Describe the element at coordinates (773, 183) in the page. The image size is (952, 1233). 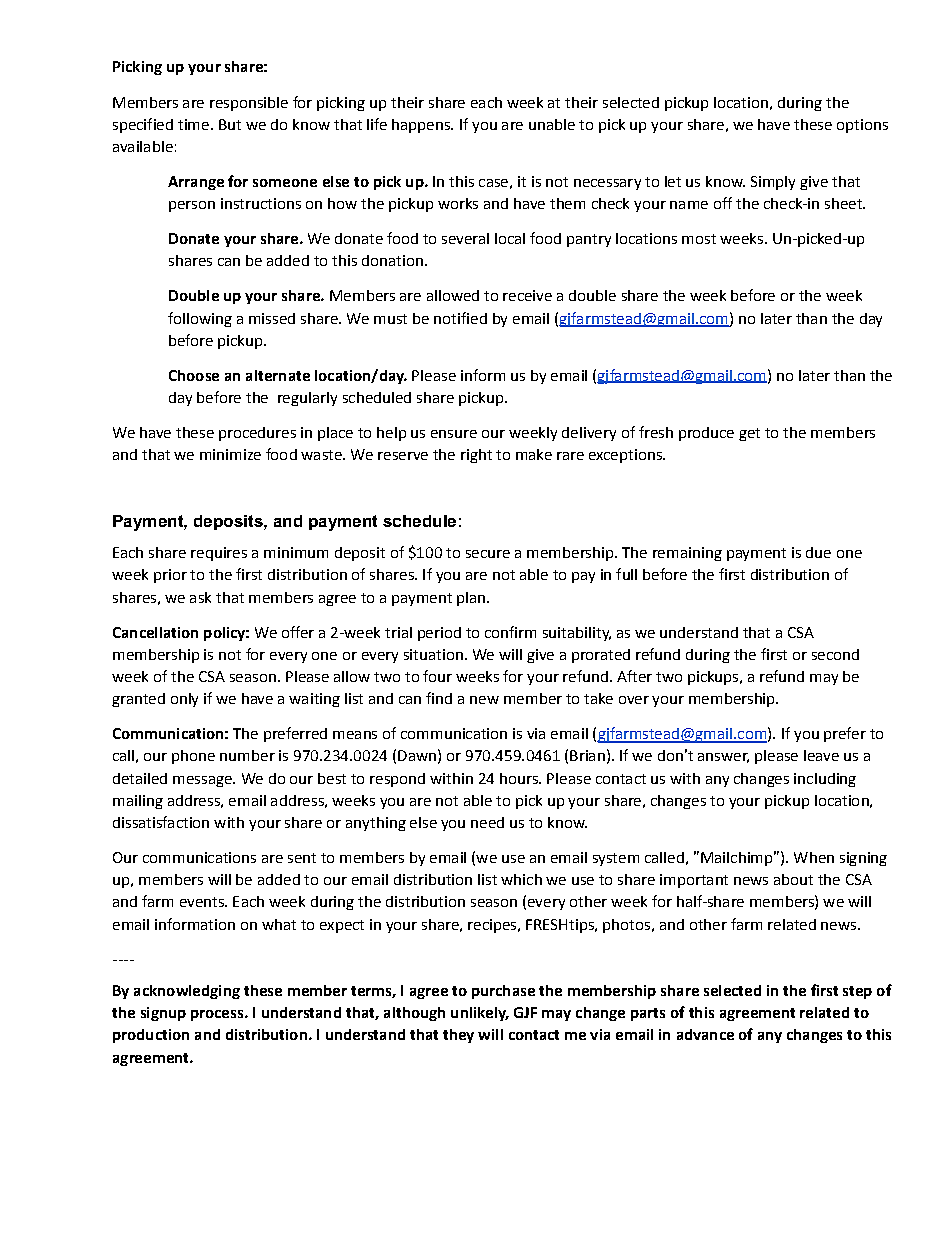
I see `Simply` at that location.
